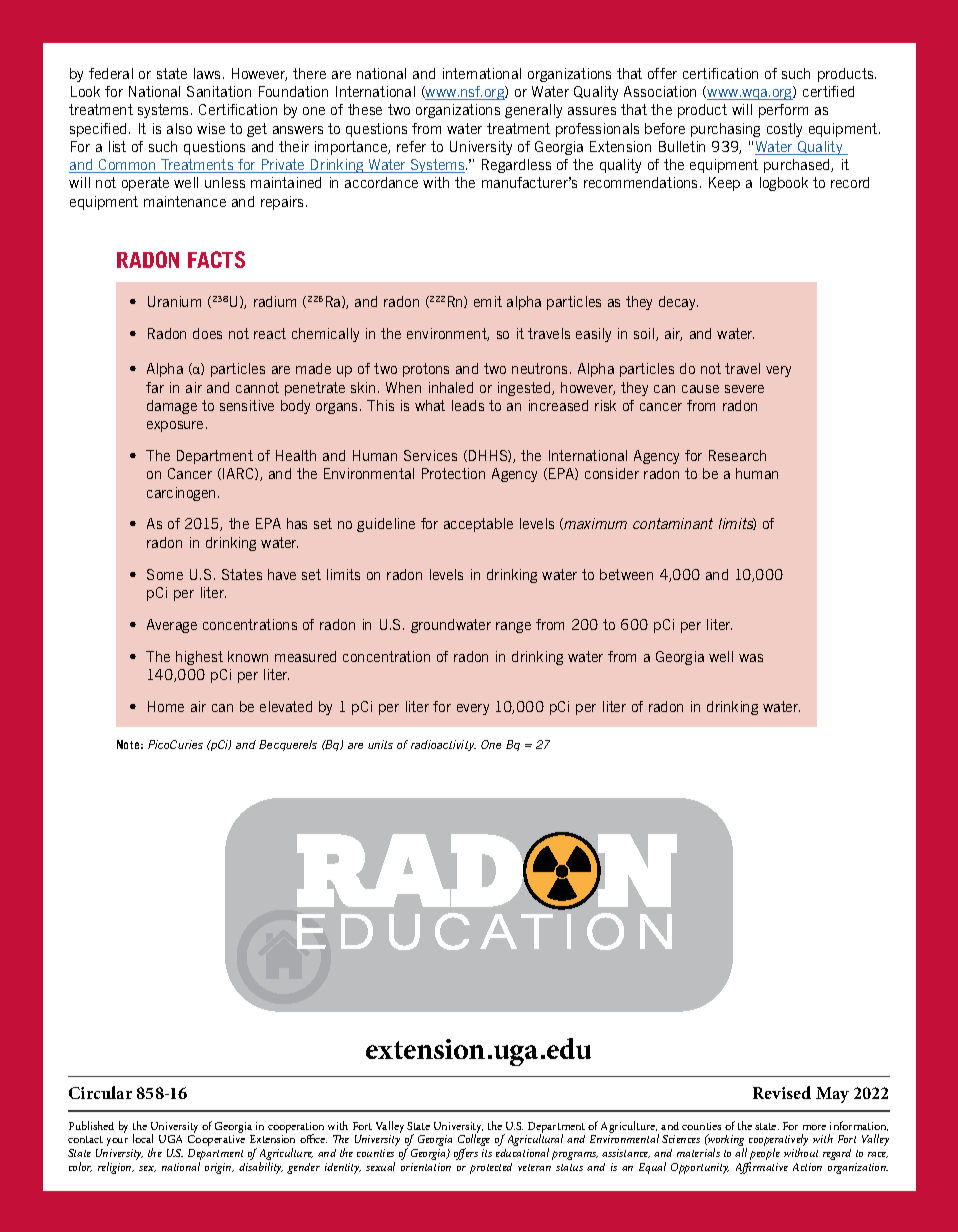 The height and width of the screenshot is (1232, 958). Describe the element at coordinates (179, 128) in the screenshot. I see `also` at that location.
